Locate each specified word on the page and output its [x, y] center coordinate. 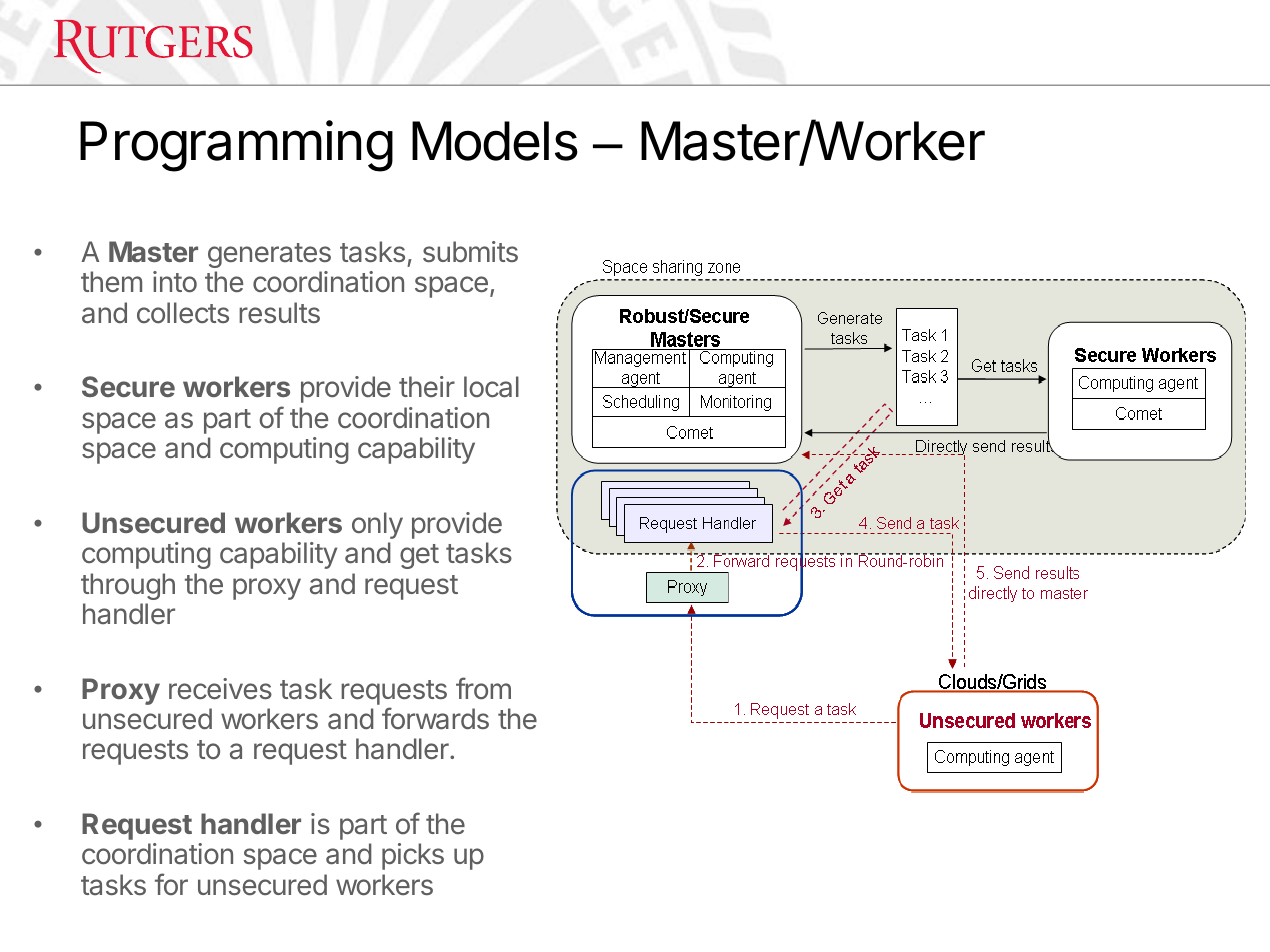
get [419, 556]
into [175, 282]
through [128, 586]
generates [269, 255]
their [427, 386]
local [491, 387]
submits [470, 251]
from [483, 688]
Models [495, 141]
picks [413, 856]
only [377, 525]
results [279, 313]
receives [220, 689]
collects [183, 313]
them [111, 281]
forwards [435, 718]
